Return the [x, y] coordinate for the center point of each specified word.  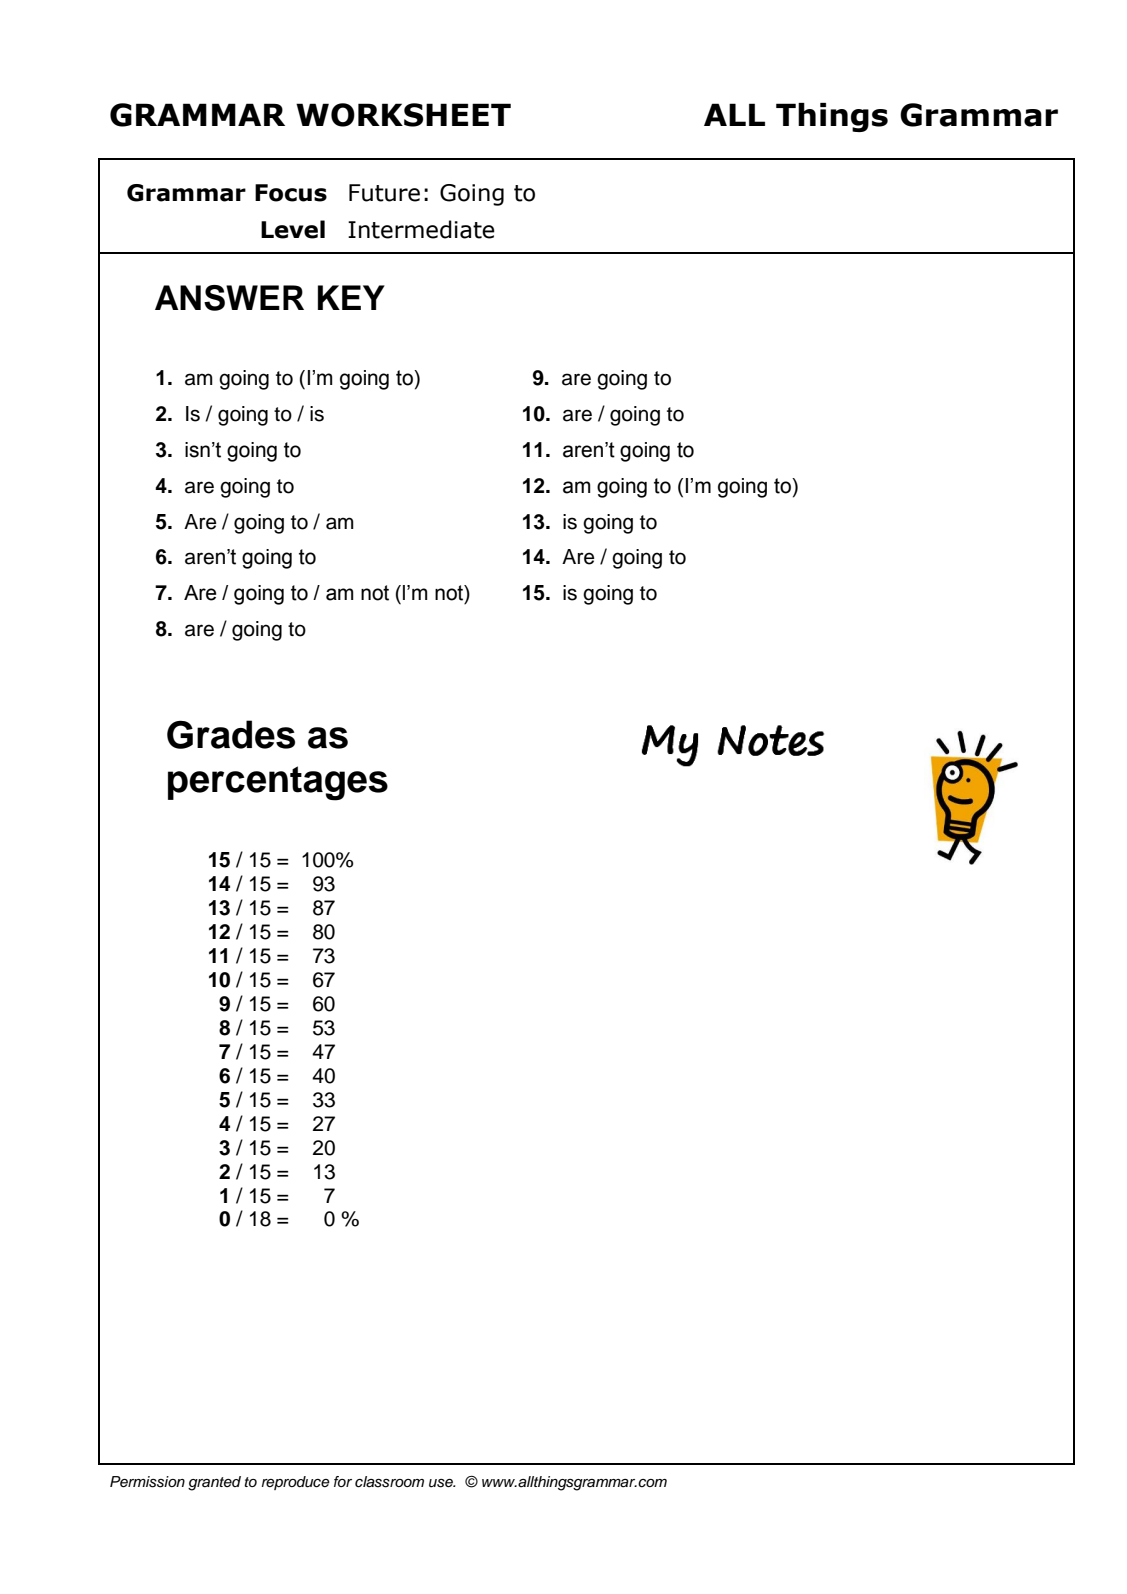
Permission [147, 1482]
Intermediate [421, 229]
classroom [389, 1482]
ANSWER [229, 298]
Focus [291, 193]
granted [214, 1483]
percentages [278, 783]
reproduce [296, 1483]
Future [384, 193]
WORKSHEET [403, 115]
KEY [351, 297]
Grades [231, 734]
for [343, 1481]
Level [293, 229]
